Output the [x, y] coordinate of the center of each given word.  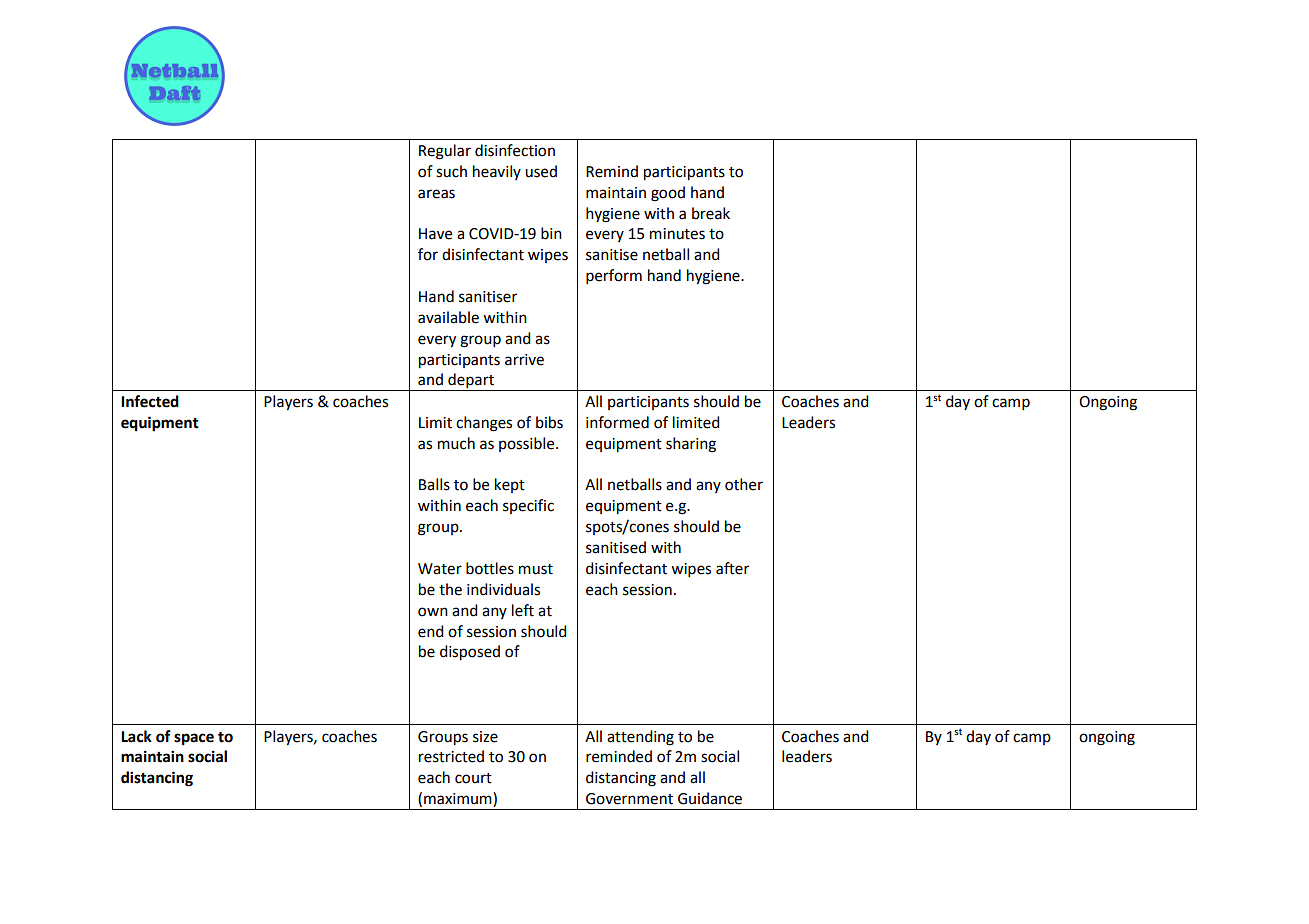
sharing [691, 445]
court [473, 778]
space [194, 739]
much [456, 443]
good [668, 194]
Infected [150, 401]
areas [436, 194]
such [451, 171]
